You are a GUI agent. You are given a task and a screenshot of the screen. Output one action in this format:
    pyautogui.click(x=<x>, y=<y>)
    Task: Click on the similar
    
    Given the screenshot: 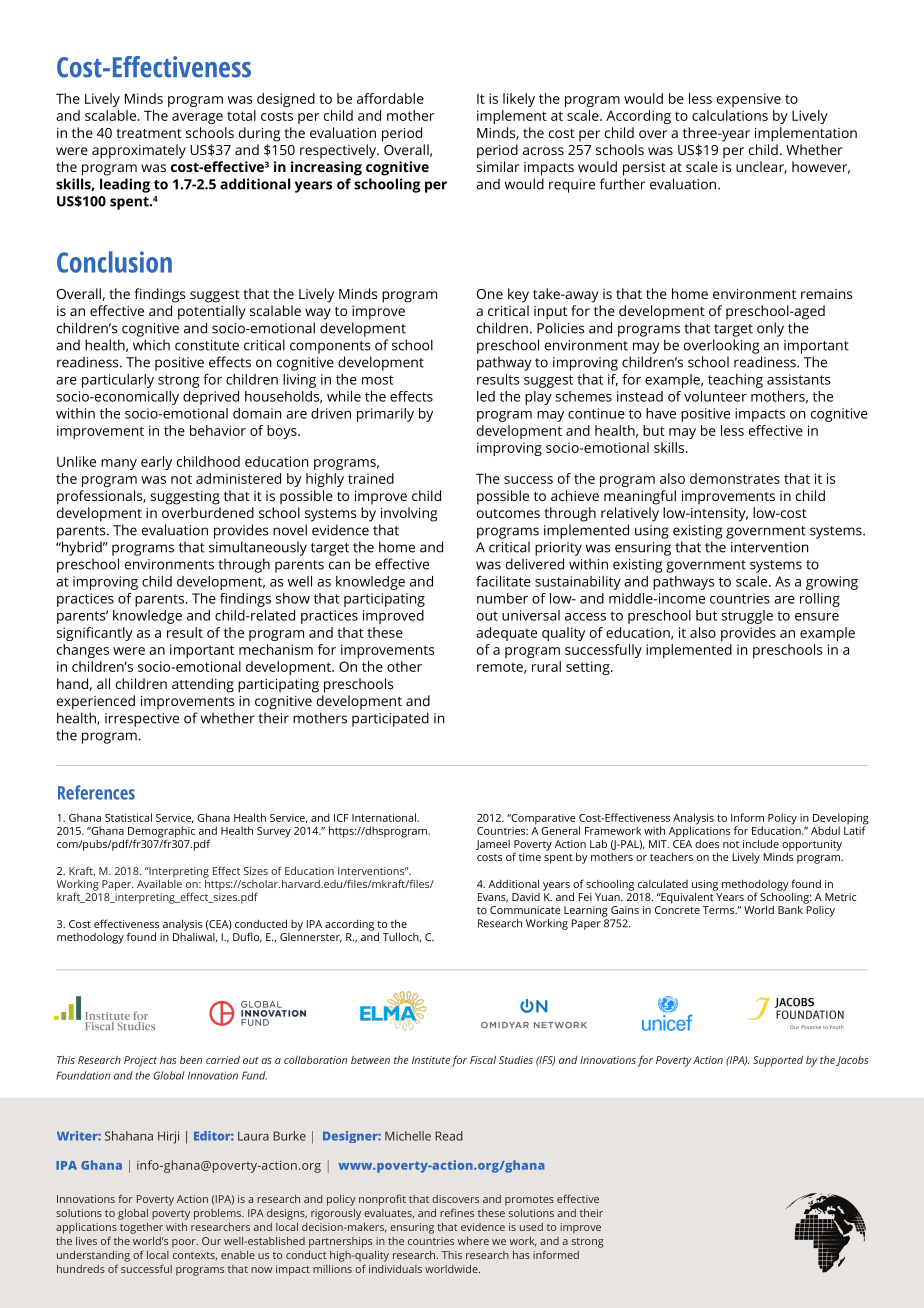 What is the action you would take?
    pyautogui.click(x=498, y=166)
